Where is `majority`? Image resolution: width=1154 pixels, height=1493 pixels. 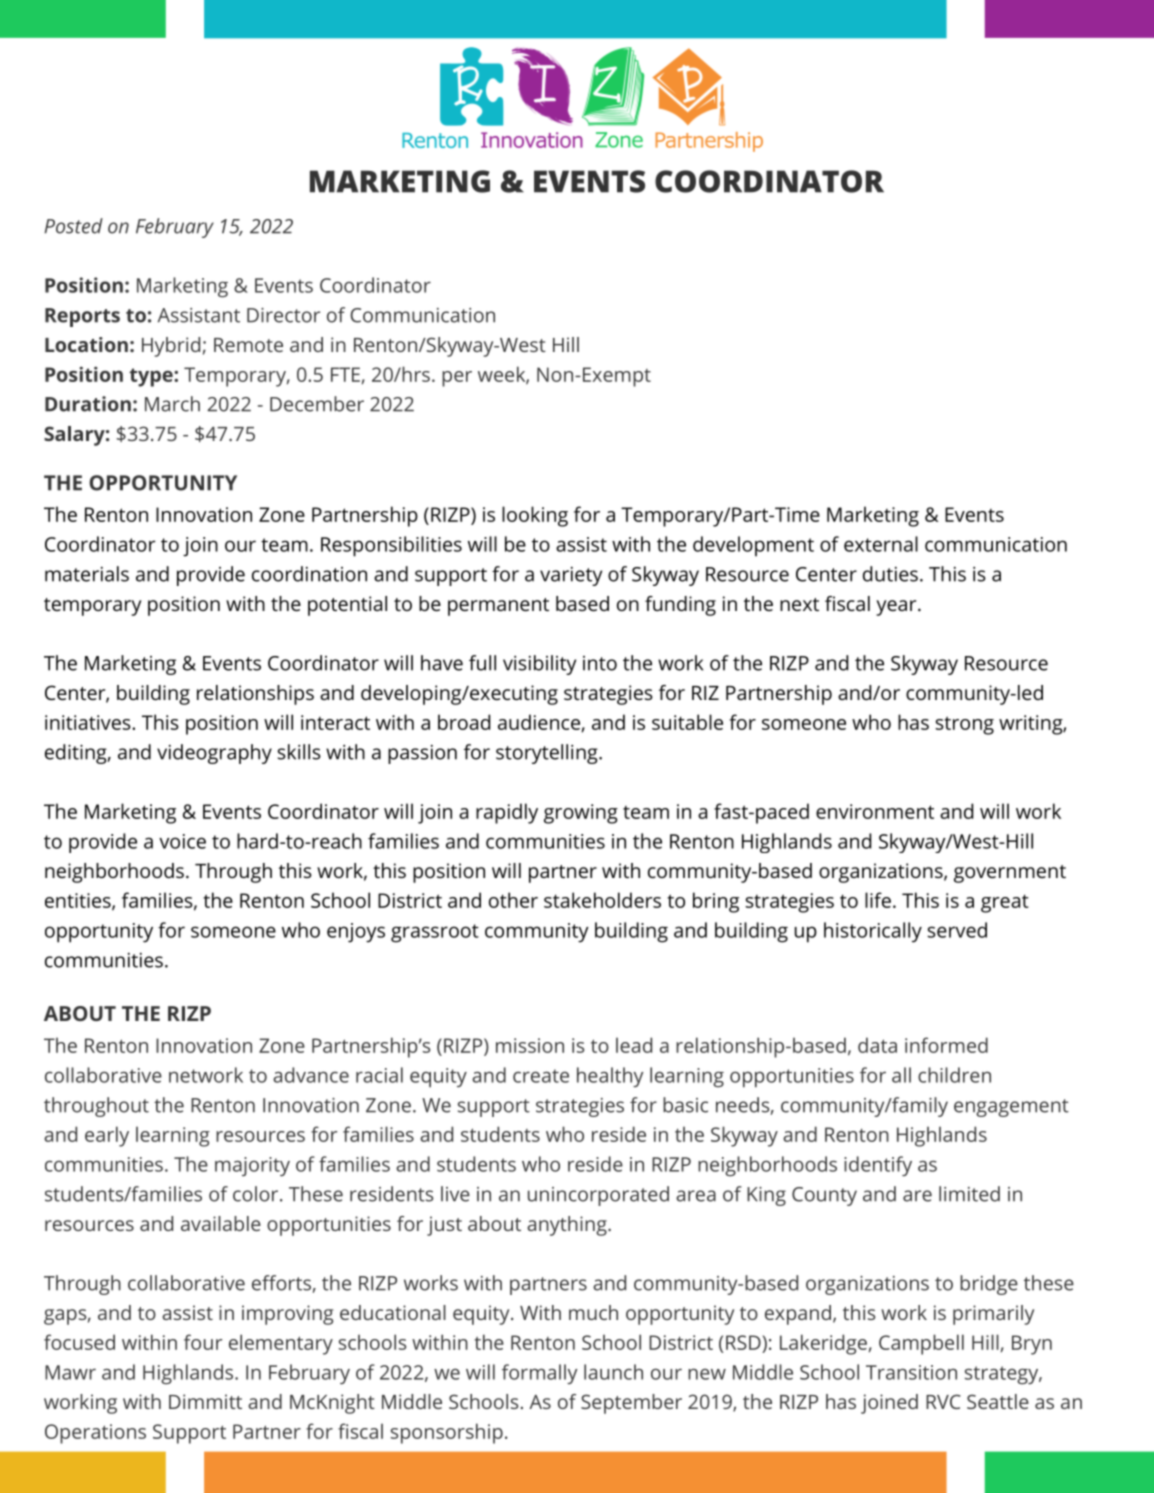 majority is located at coordinates (252, 1166).
